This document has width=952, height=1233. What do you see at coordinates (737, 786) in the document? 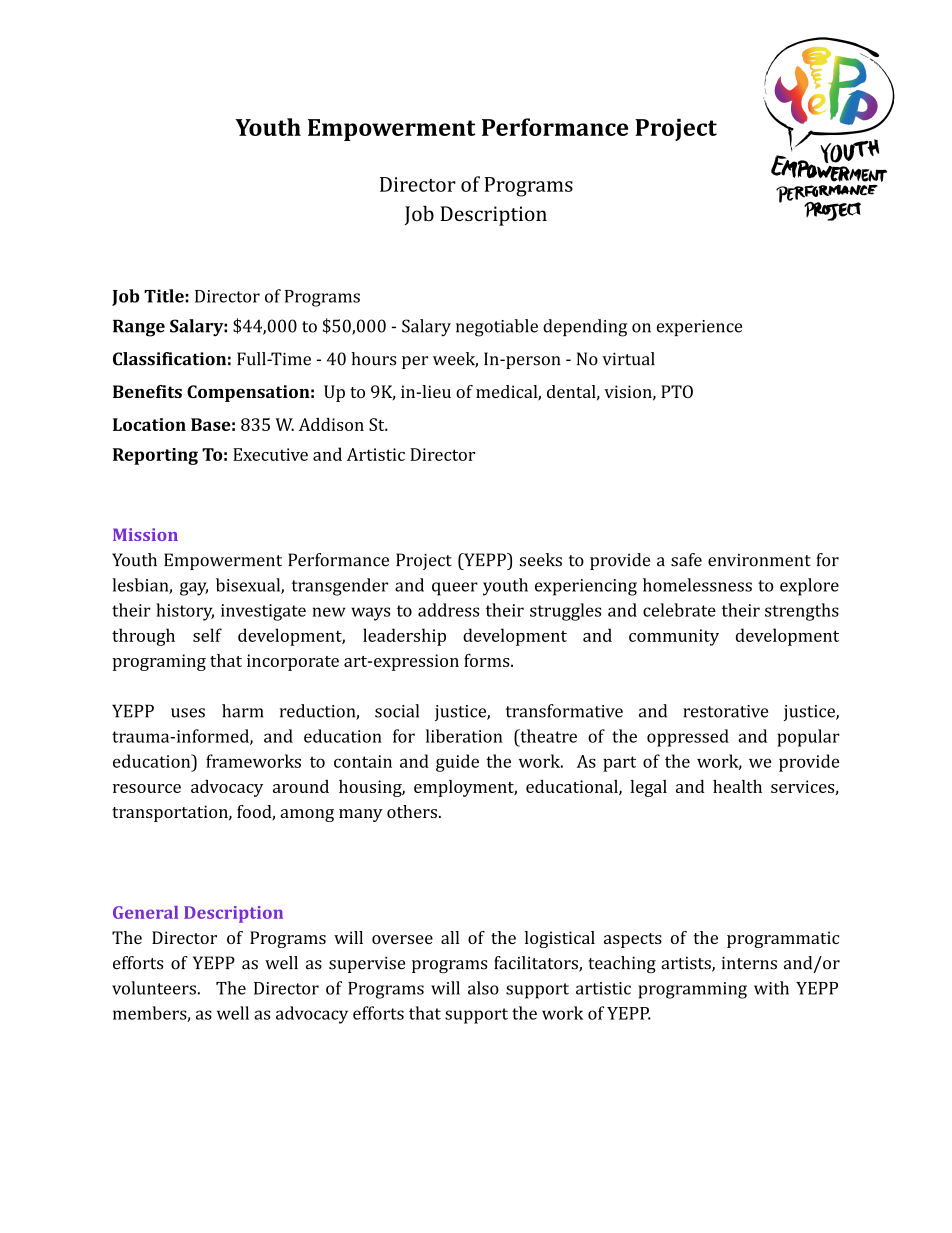
I see `health` at bounding box center [737, 786].
